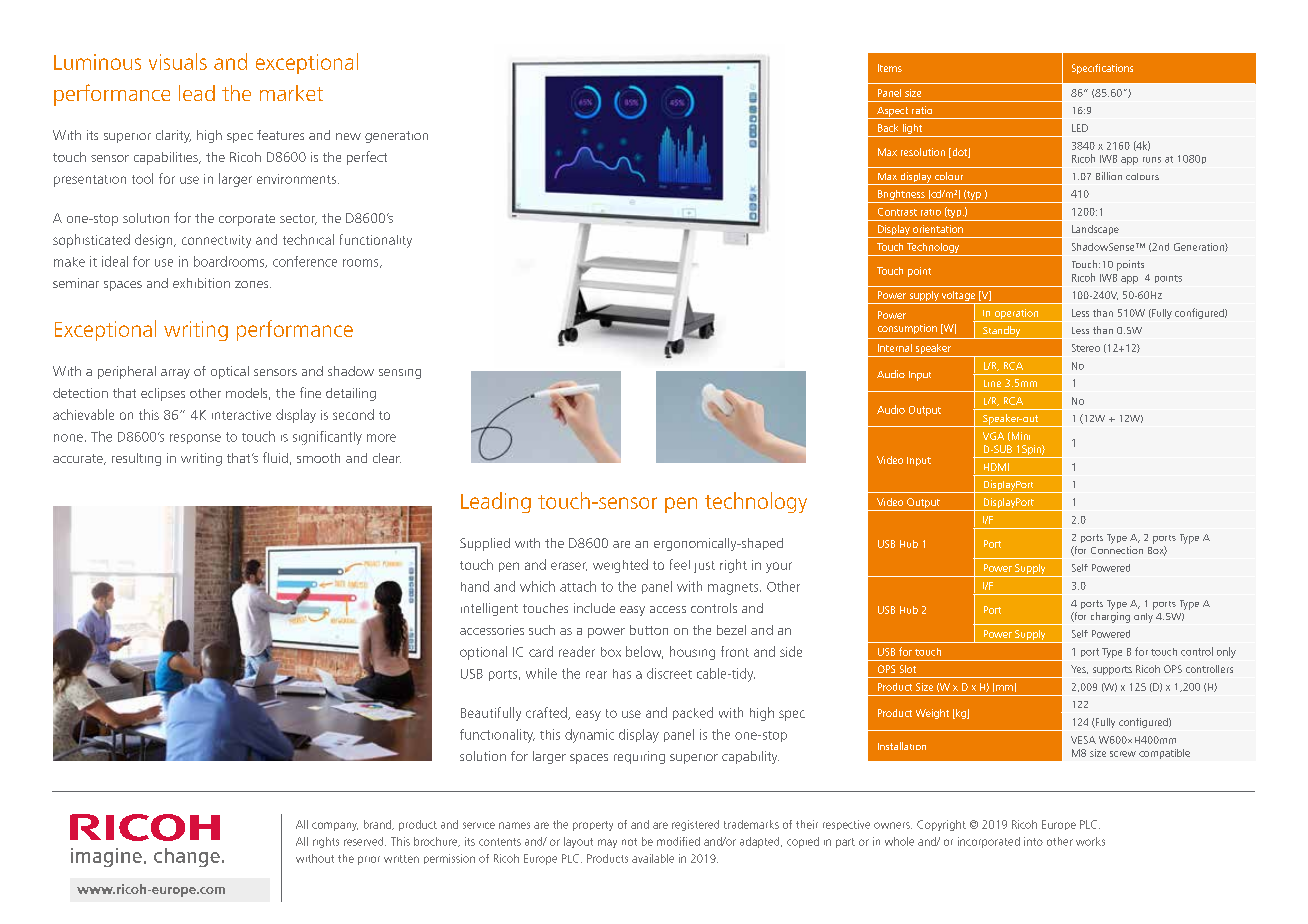  What do you see at coordinates (1080, 128) in the screenshot?
I see `LED` at bounding box center [1080, 128].
